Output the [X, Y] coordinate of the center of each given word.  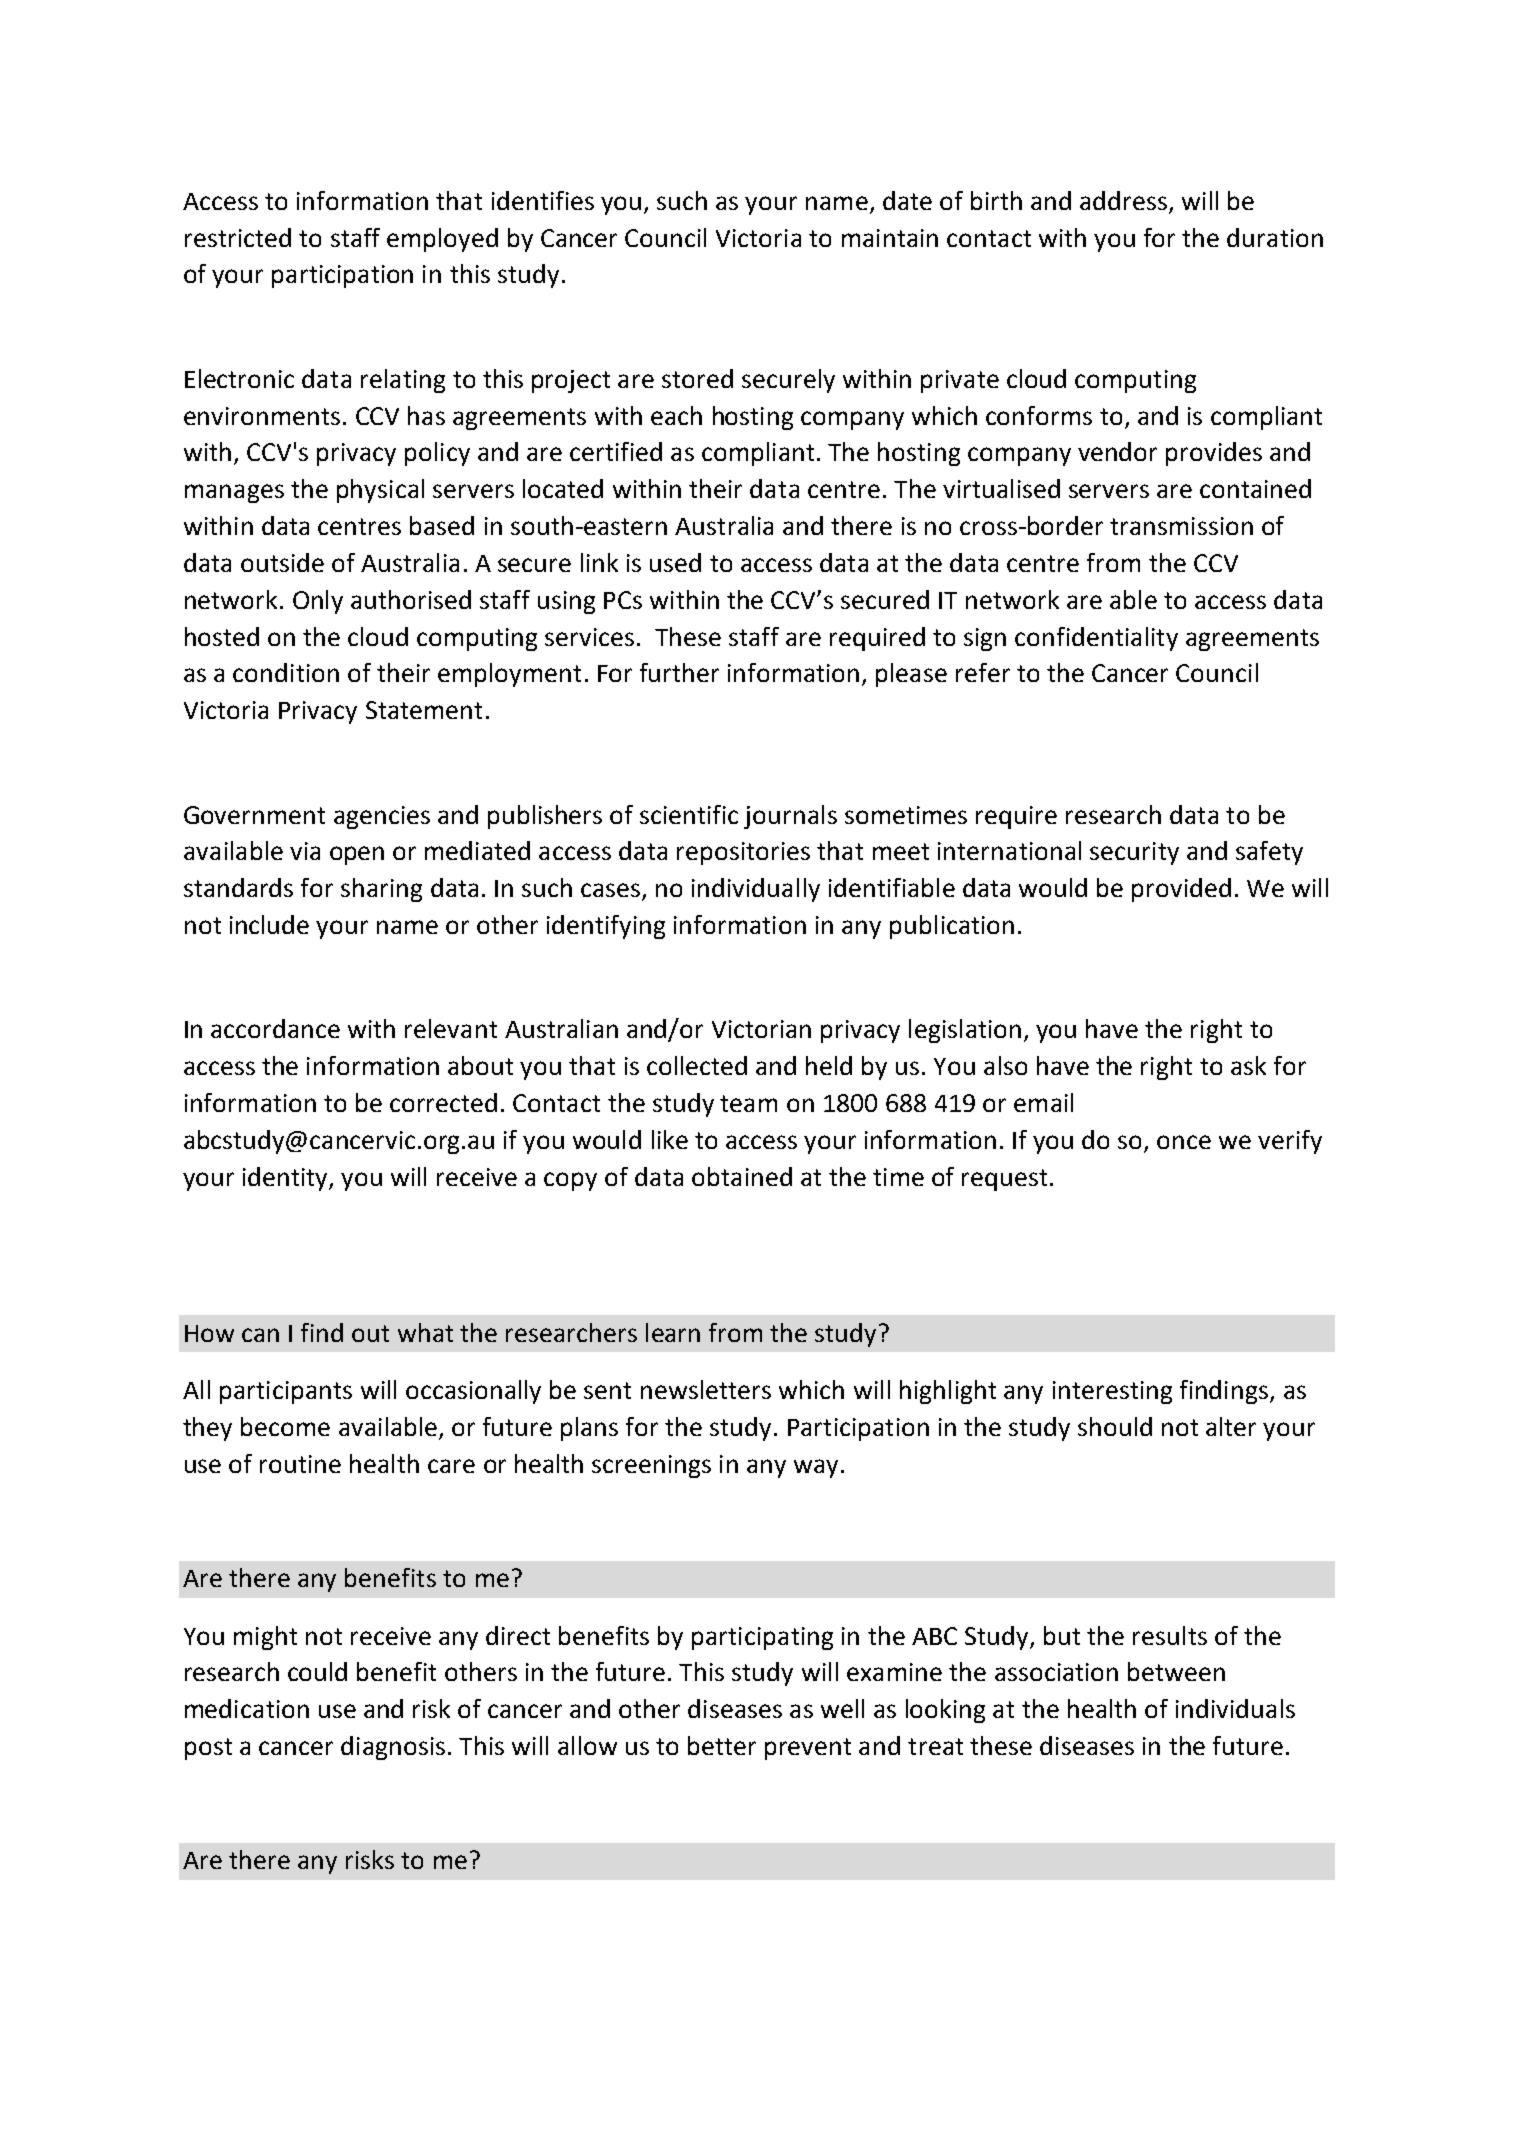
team [748, 1103]
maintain [890, 238]
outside [282, 562]
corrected [443, 1102]
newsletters [706, 1389]
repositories [743, 853]
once [1184, 1142]
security [1134, 853]
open [357, 855]
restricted [238, 237]
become [285, 1426]
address [1123, 200]
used [675, 562]
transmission [1181, 526]
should [1115, 1426]
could [317, 1671]
